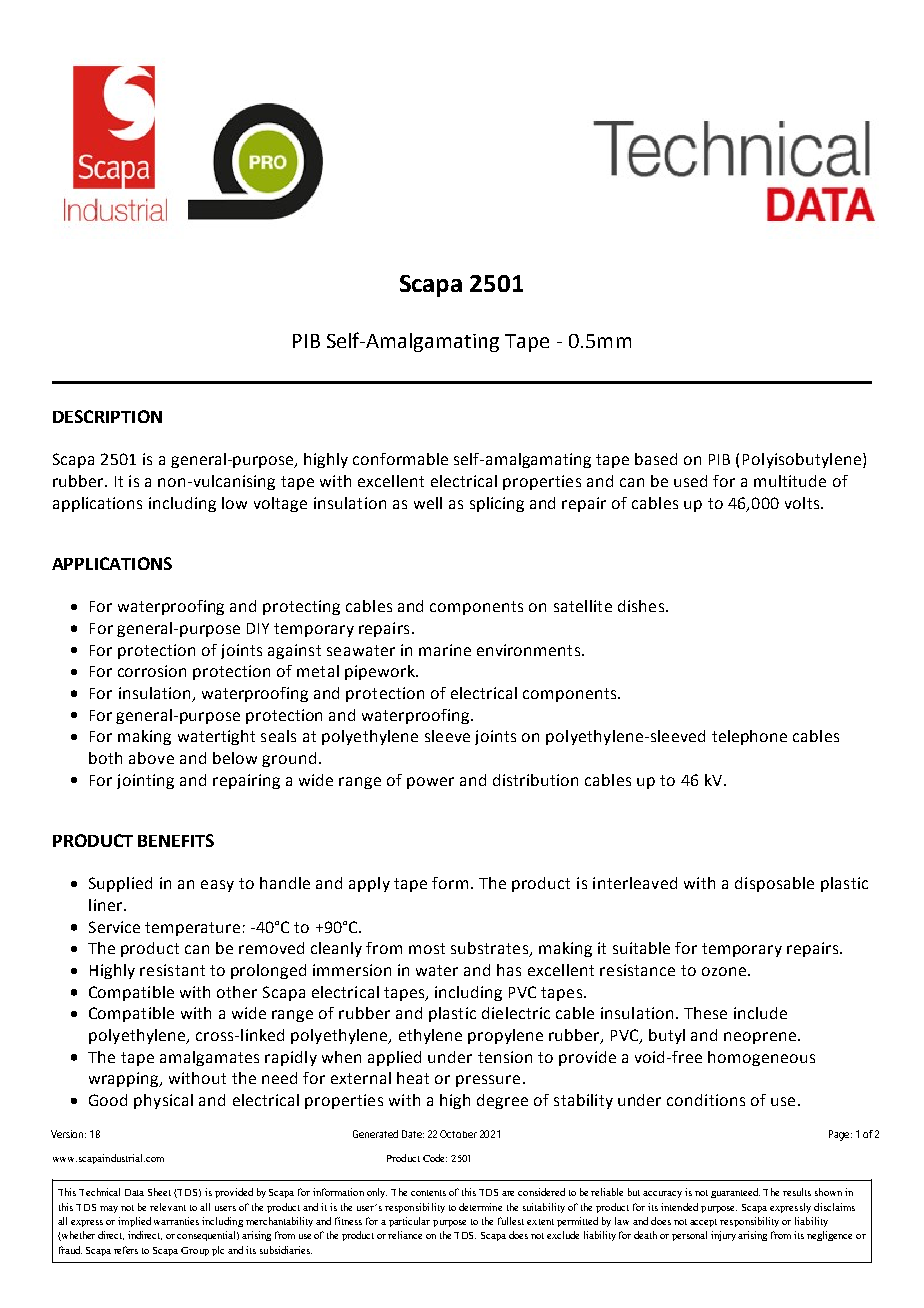  I want to click on corrosion, so click(152, 671).
